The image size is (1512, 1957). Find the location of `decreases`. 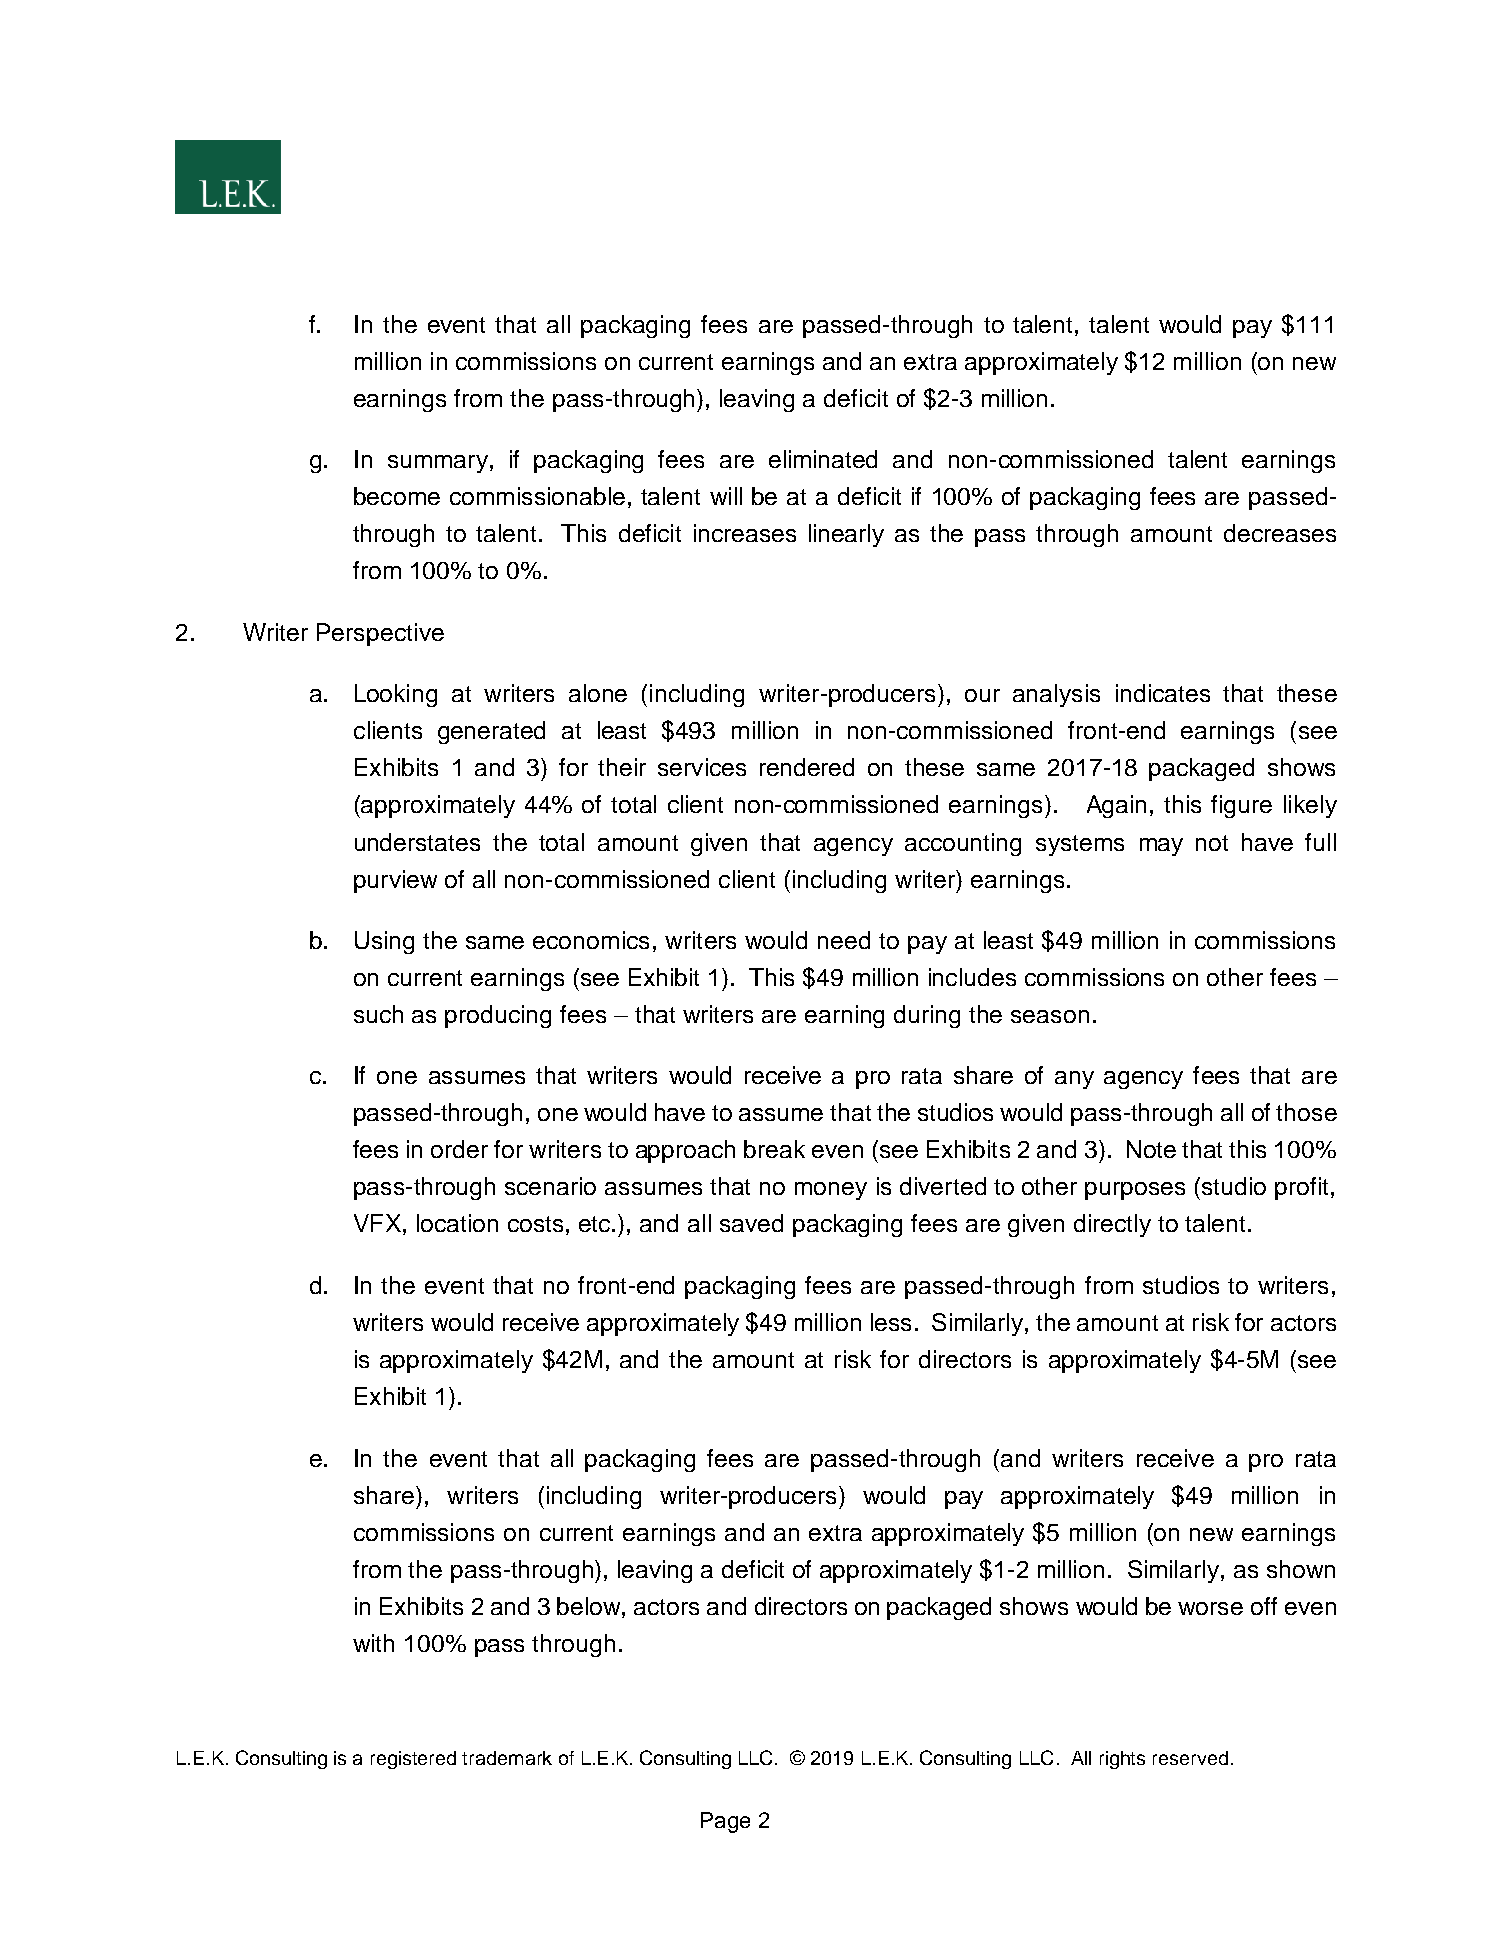

decreases is located at coordinates (1280, 533).
